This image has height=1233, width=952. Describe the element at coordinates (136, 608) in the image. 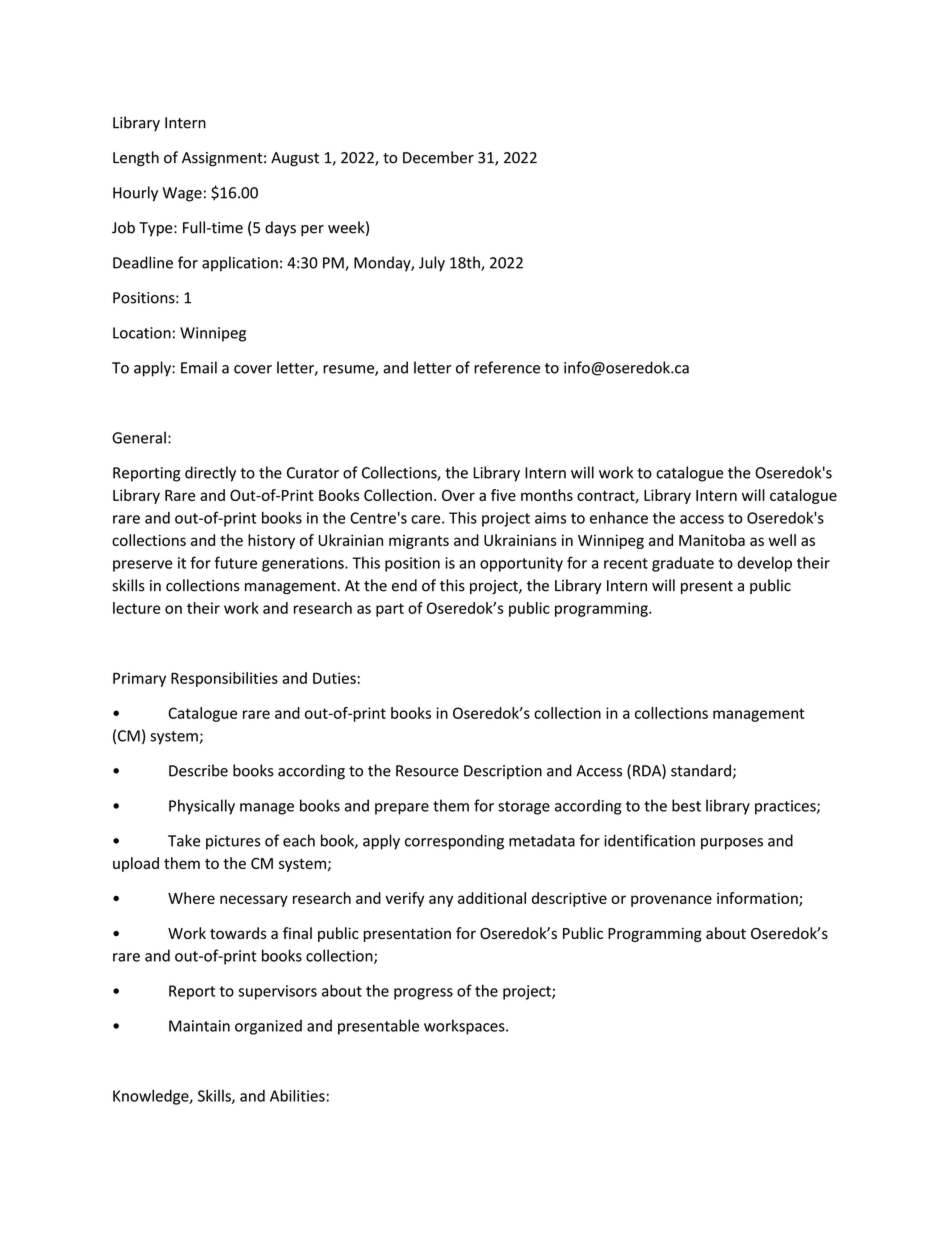

I see `lecture` at that location.
